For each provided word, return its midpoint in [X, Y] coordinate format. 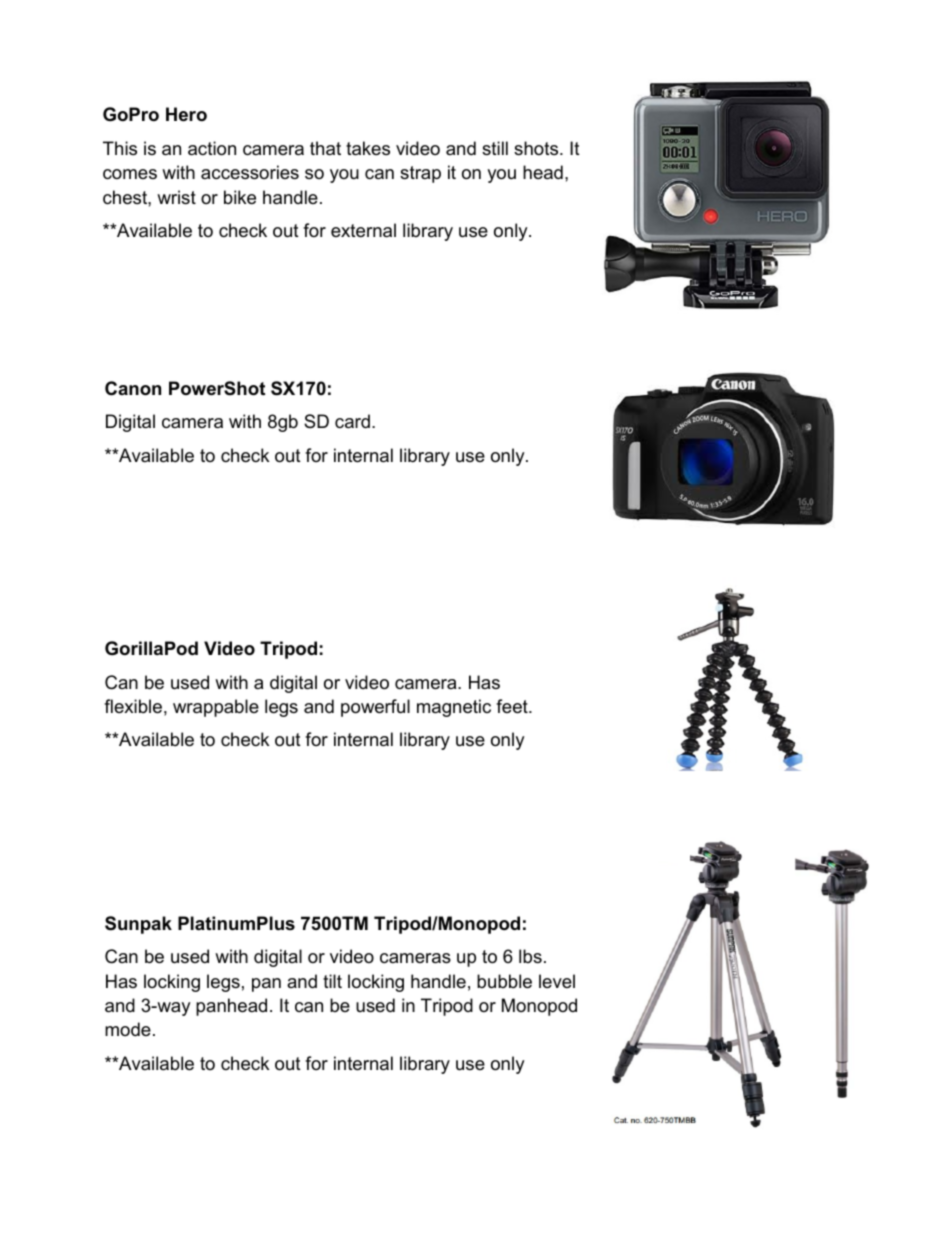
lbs [530, 956]
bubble [504, 981]
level [557, 981]
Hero [186, 114]
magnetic [454, 708]
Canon [133, 388]
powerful [375, 708]
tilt [332, 981]
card [352, 421]
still [495, 148]
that [325, 148]
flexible [133, 706]
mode [128, 1029]
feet [513, 706]
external [363, 230]
